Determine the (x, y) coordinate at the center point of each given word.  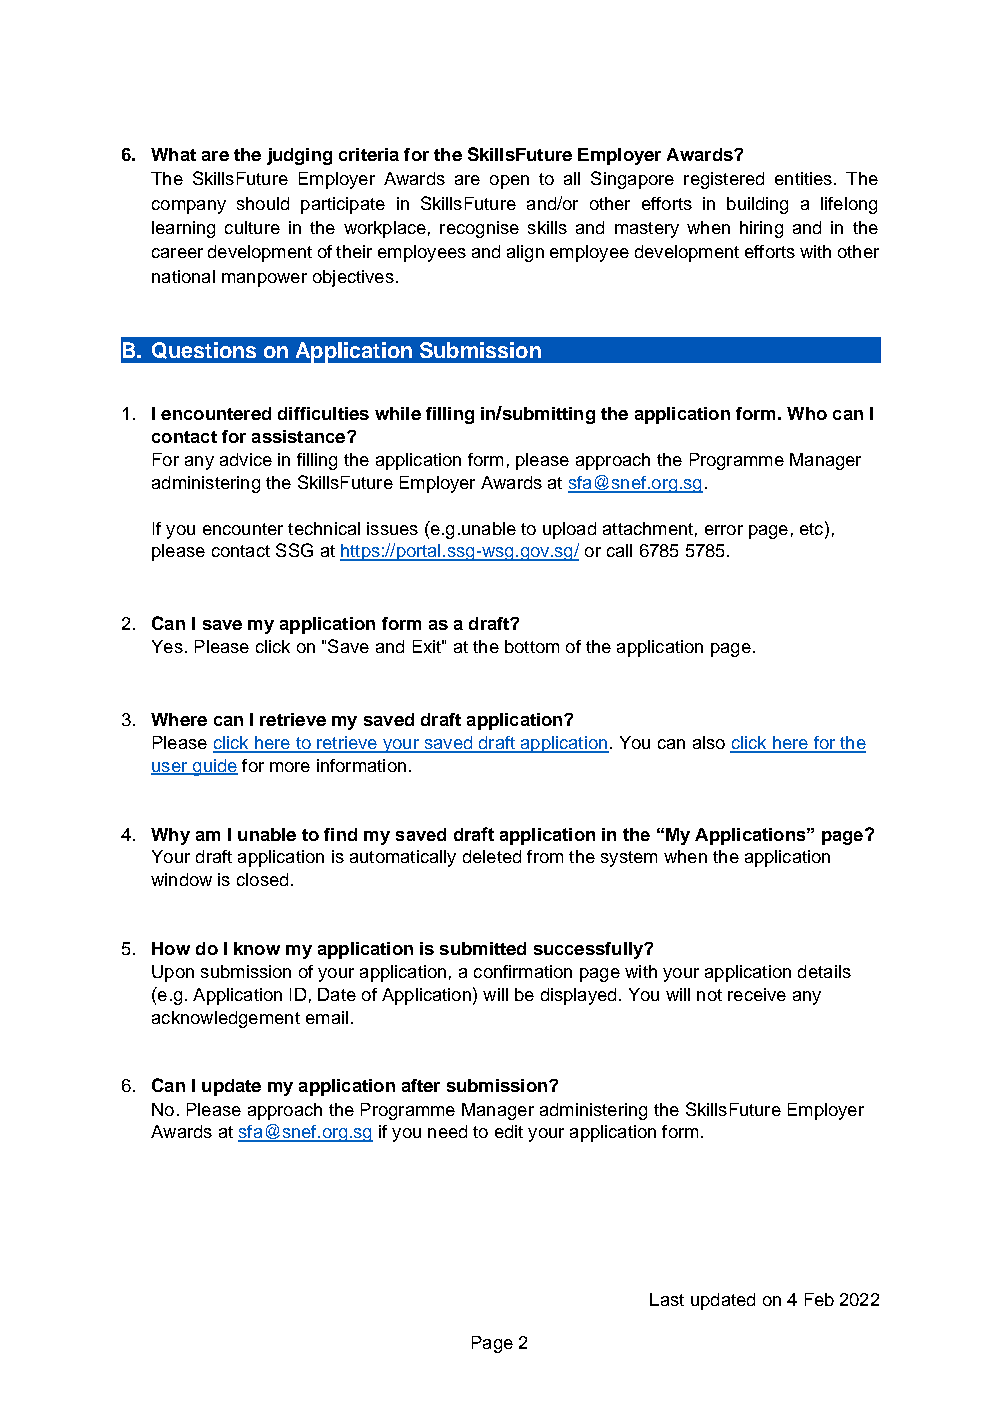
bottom (532, 646)
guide (214, 767)
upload (569, 530)
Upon (173, 973)
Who (807, 413)
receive (757, 994)
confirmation (523, 971)
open (509, 182)
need (447, 1131)
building (757, 205)
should (263, 203)
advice (246, 459)
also (709, 742)
